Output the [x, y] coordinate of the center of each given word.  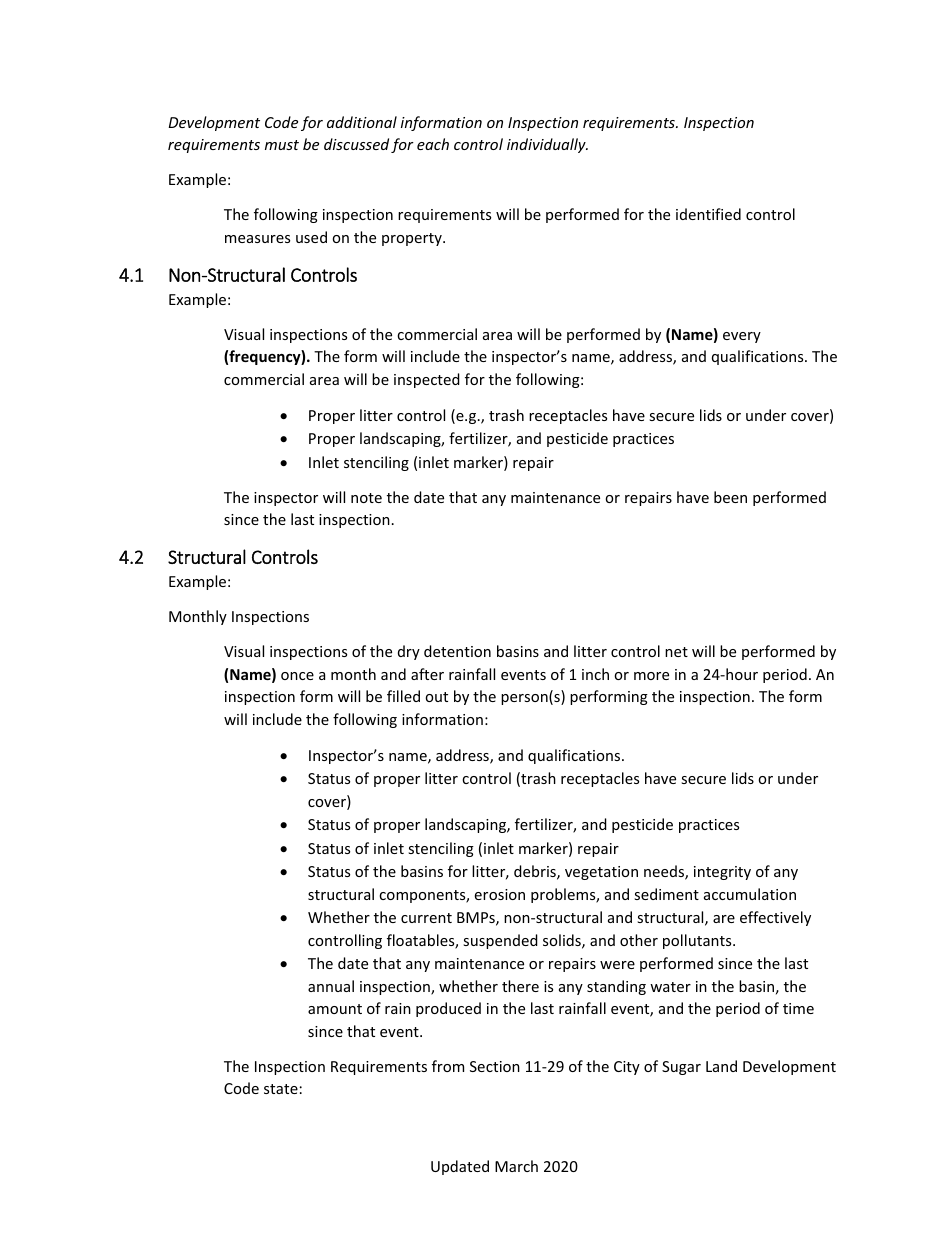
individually [547, 145]
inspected [427, 380]
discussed [356, 144]
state [281, 1089]
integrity [722, 873]
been [730, 497]
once [297, 676]
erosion [500, 894]
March [516, 1166]
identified [708, 214]
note [366, 498]
